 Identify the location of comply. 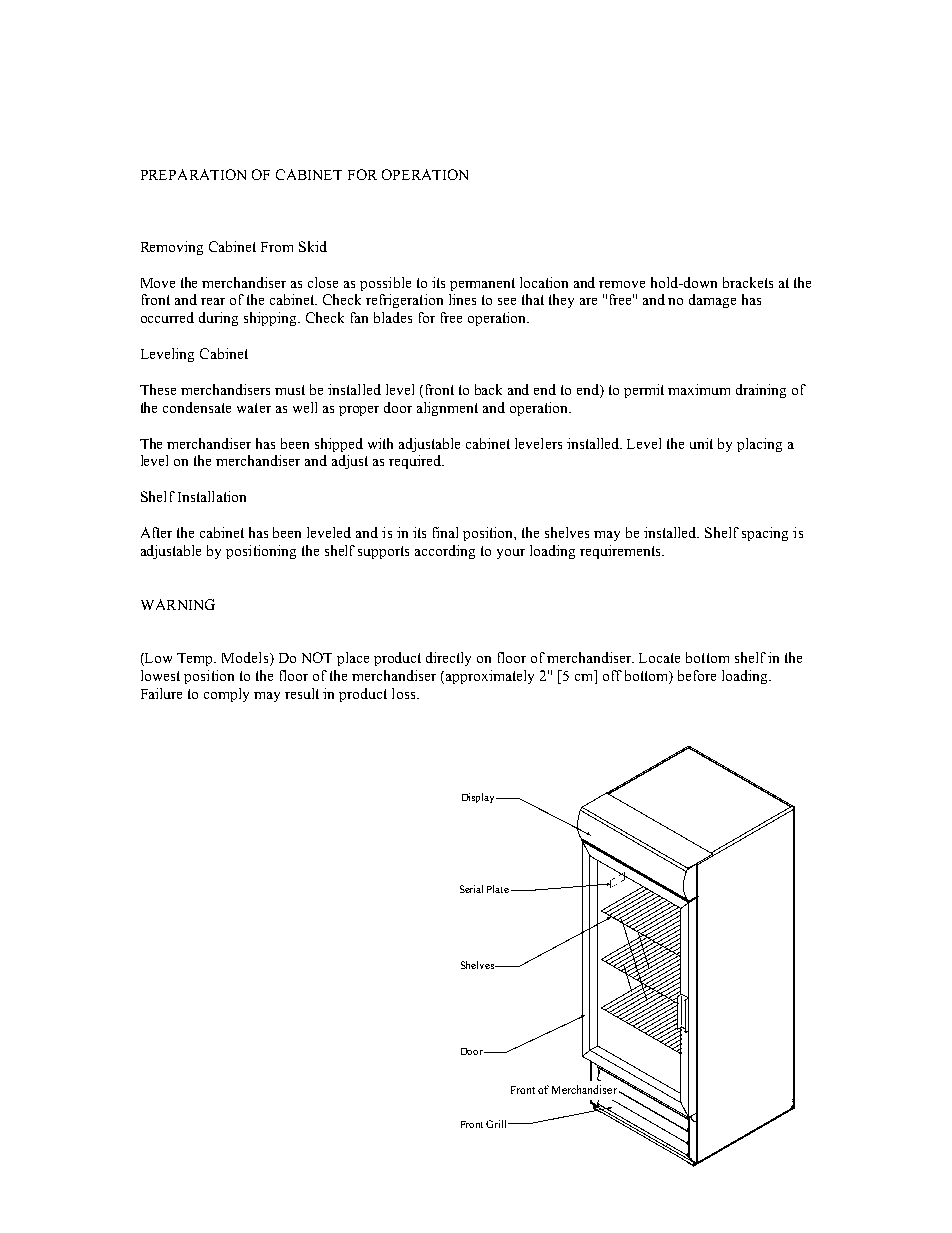
(226, 695).
